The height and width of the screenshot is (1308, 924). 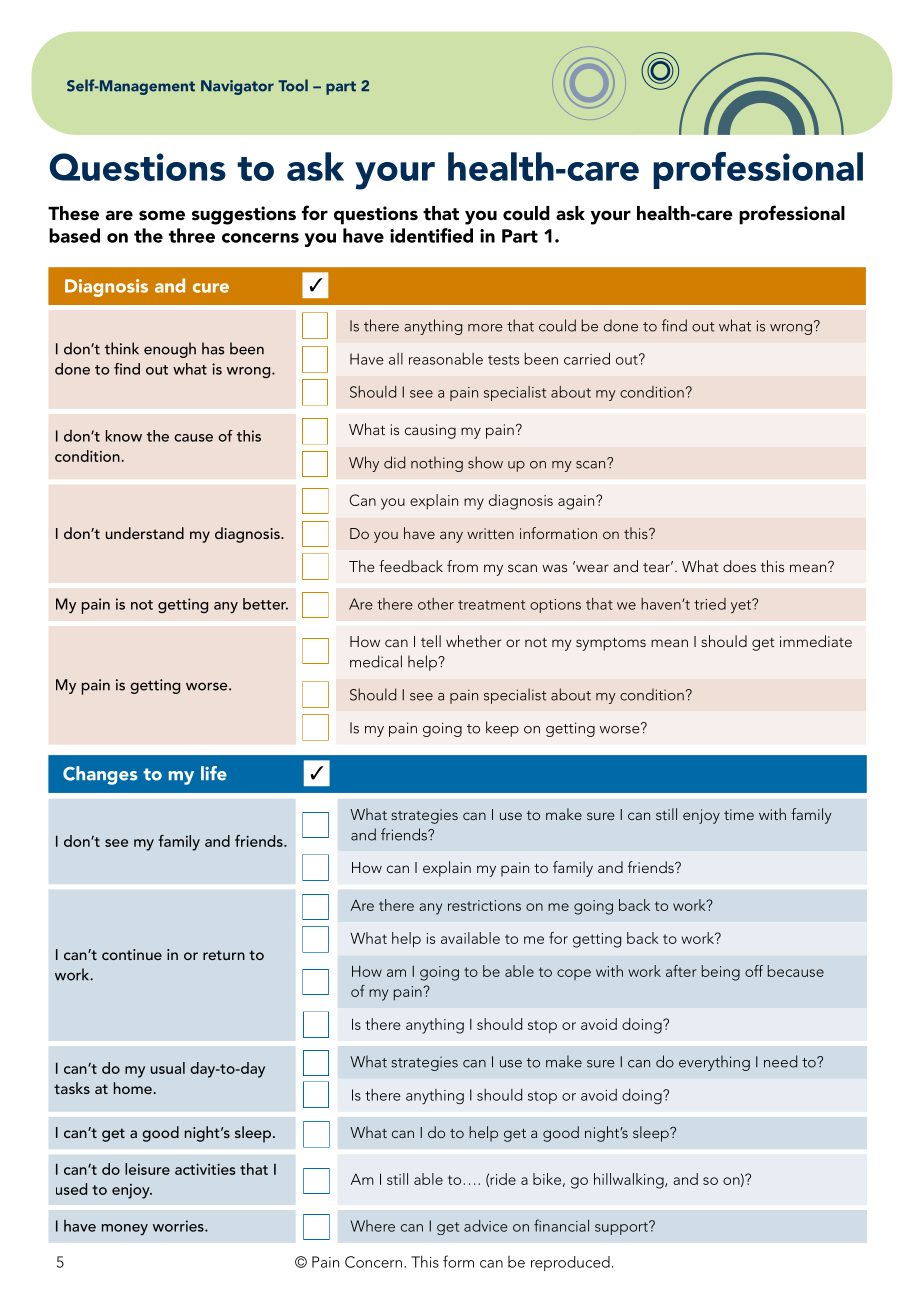 I want to click on Navigator, so click(x=237, y=87).
